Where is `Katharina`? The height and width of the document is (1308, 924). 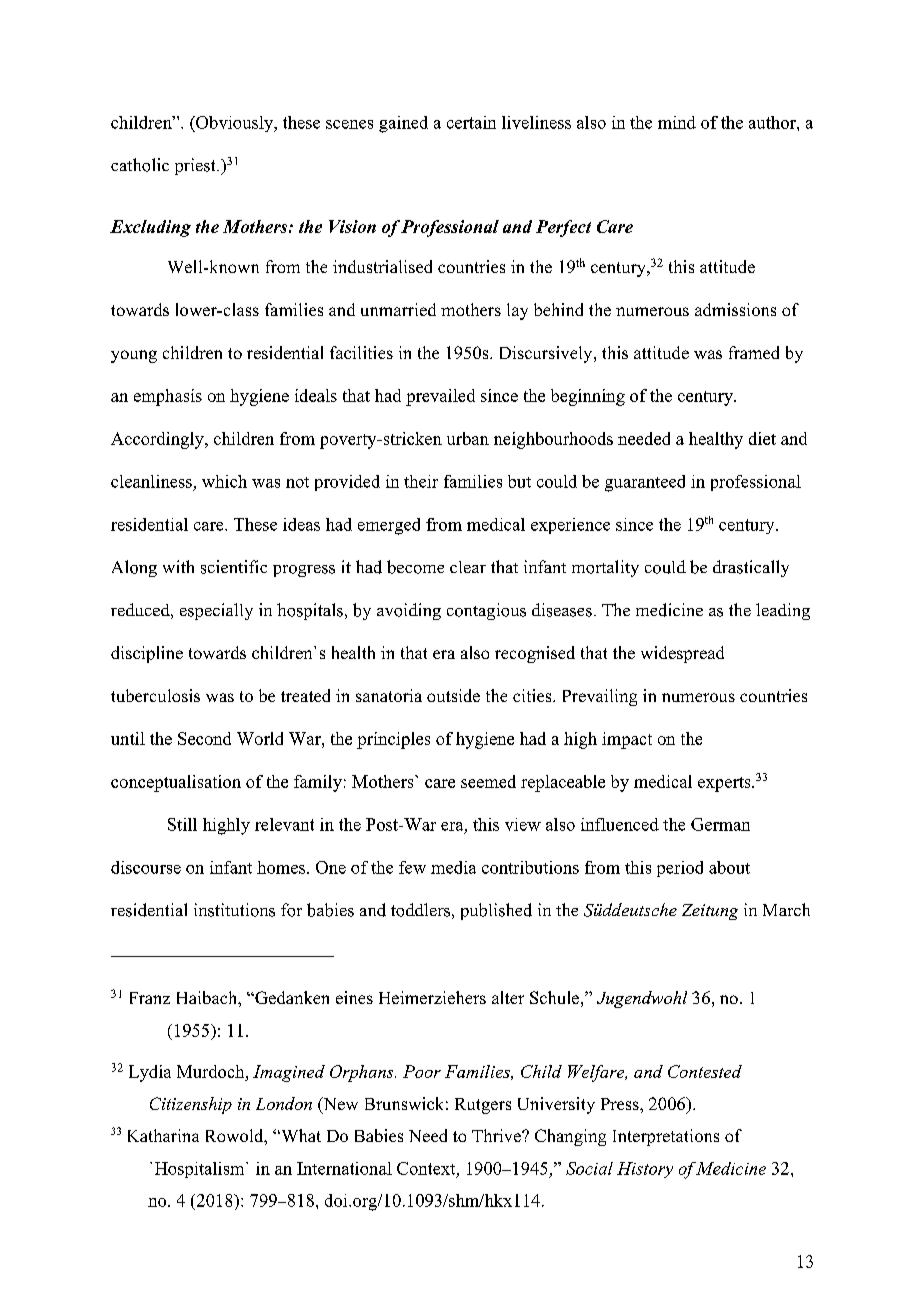
Katharina is located at coordinates (163, 1135).
